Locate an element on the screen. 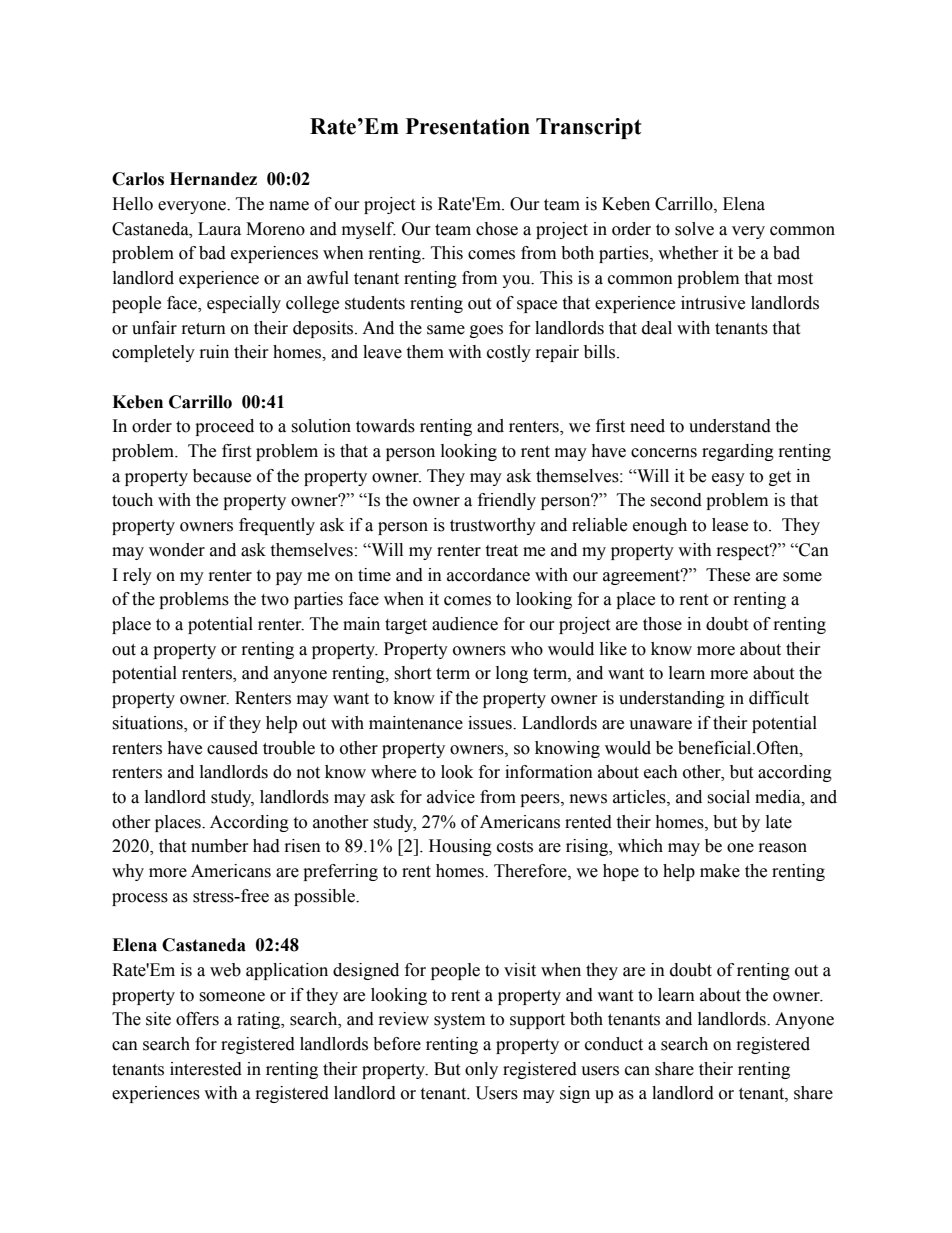 Image resolution: width=952 pixels, height=1233 pixels. audience is located at coordinates (465, 624).
